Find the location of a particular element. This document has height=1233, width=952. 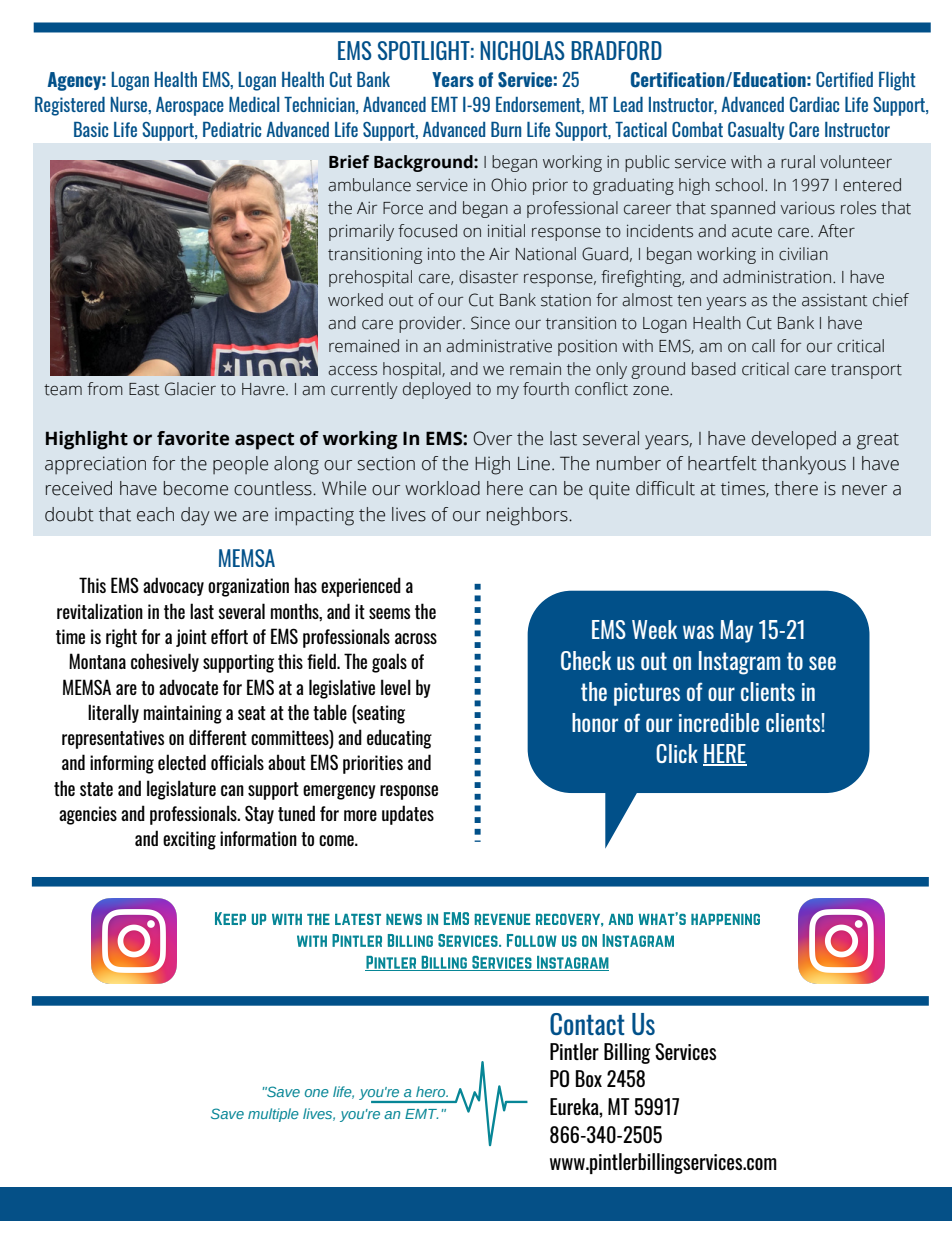

hero is located at coordinates (432, 1091).
